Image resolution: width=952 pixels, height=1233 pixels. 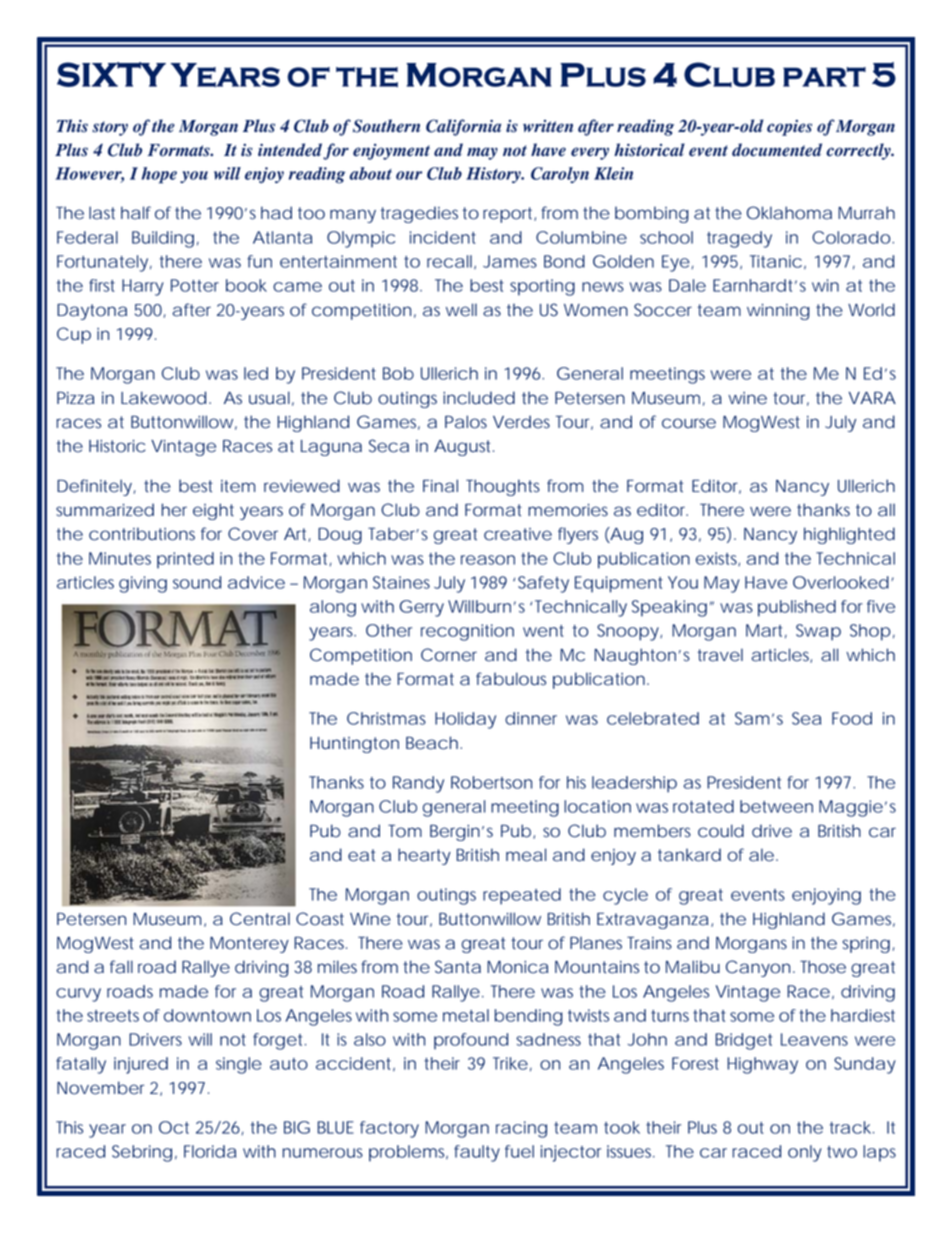 What do you see at coordinates (463, 127) in the image?
I see `California` at bounding box center [463, 127].
